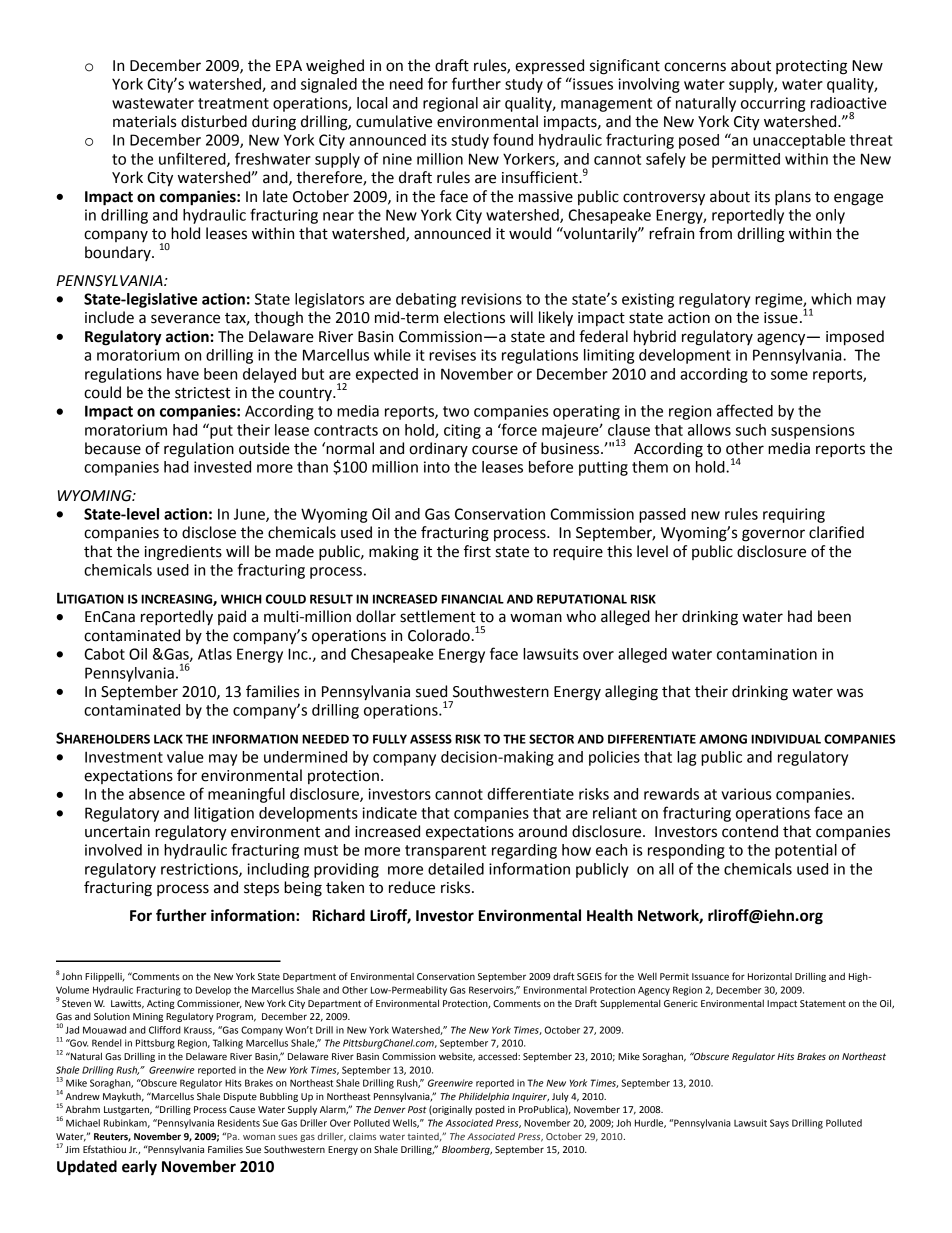 The height and width of the screenshot is (1233, 952). What do you see at coordinates (767, 654) in the screenshot?
I see `contamination` at bounding box center [767, 654].
